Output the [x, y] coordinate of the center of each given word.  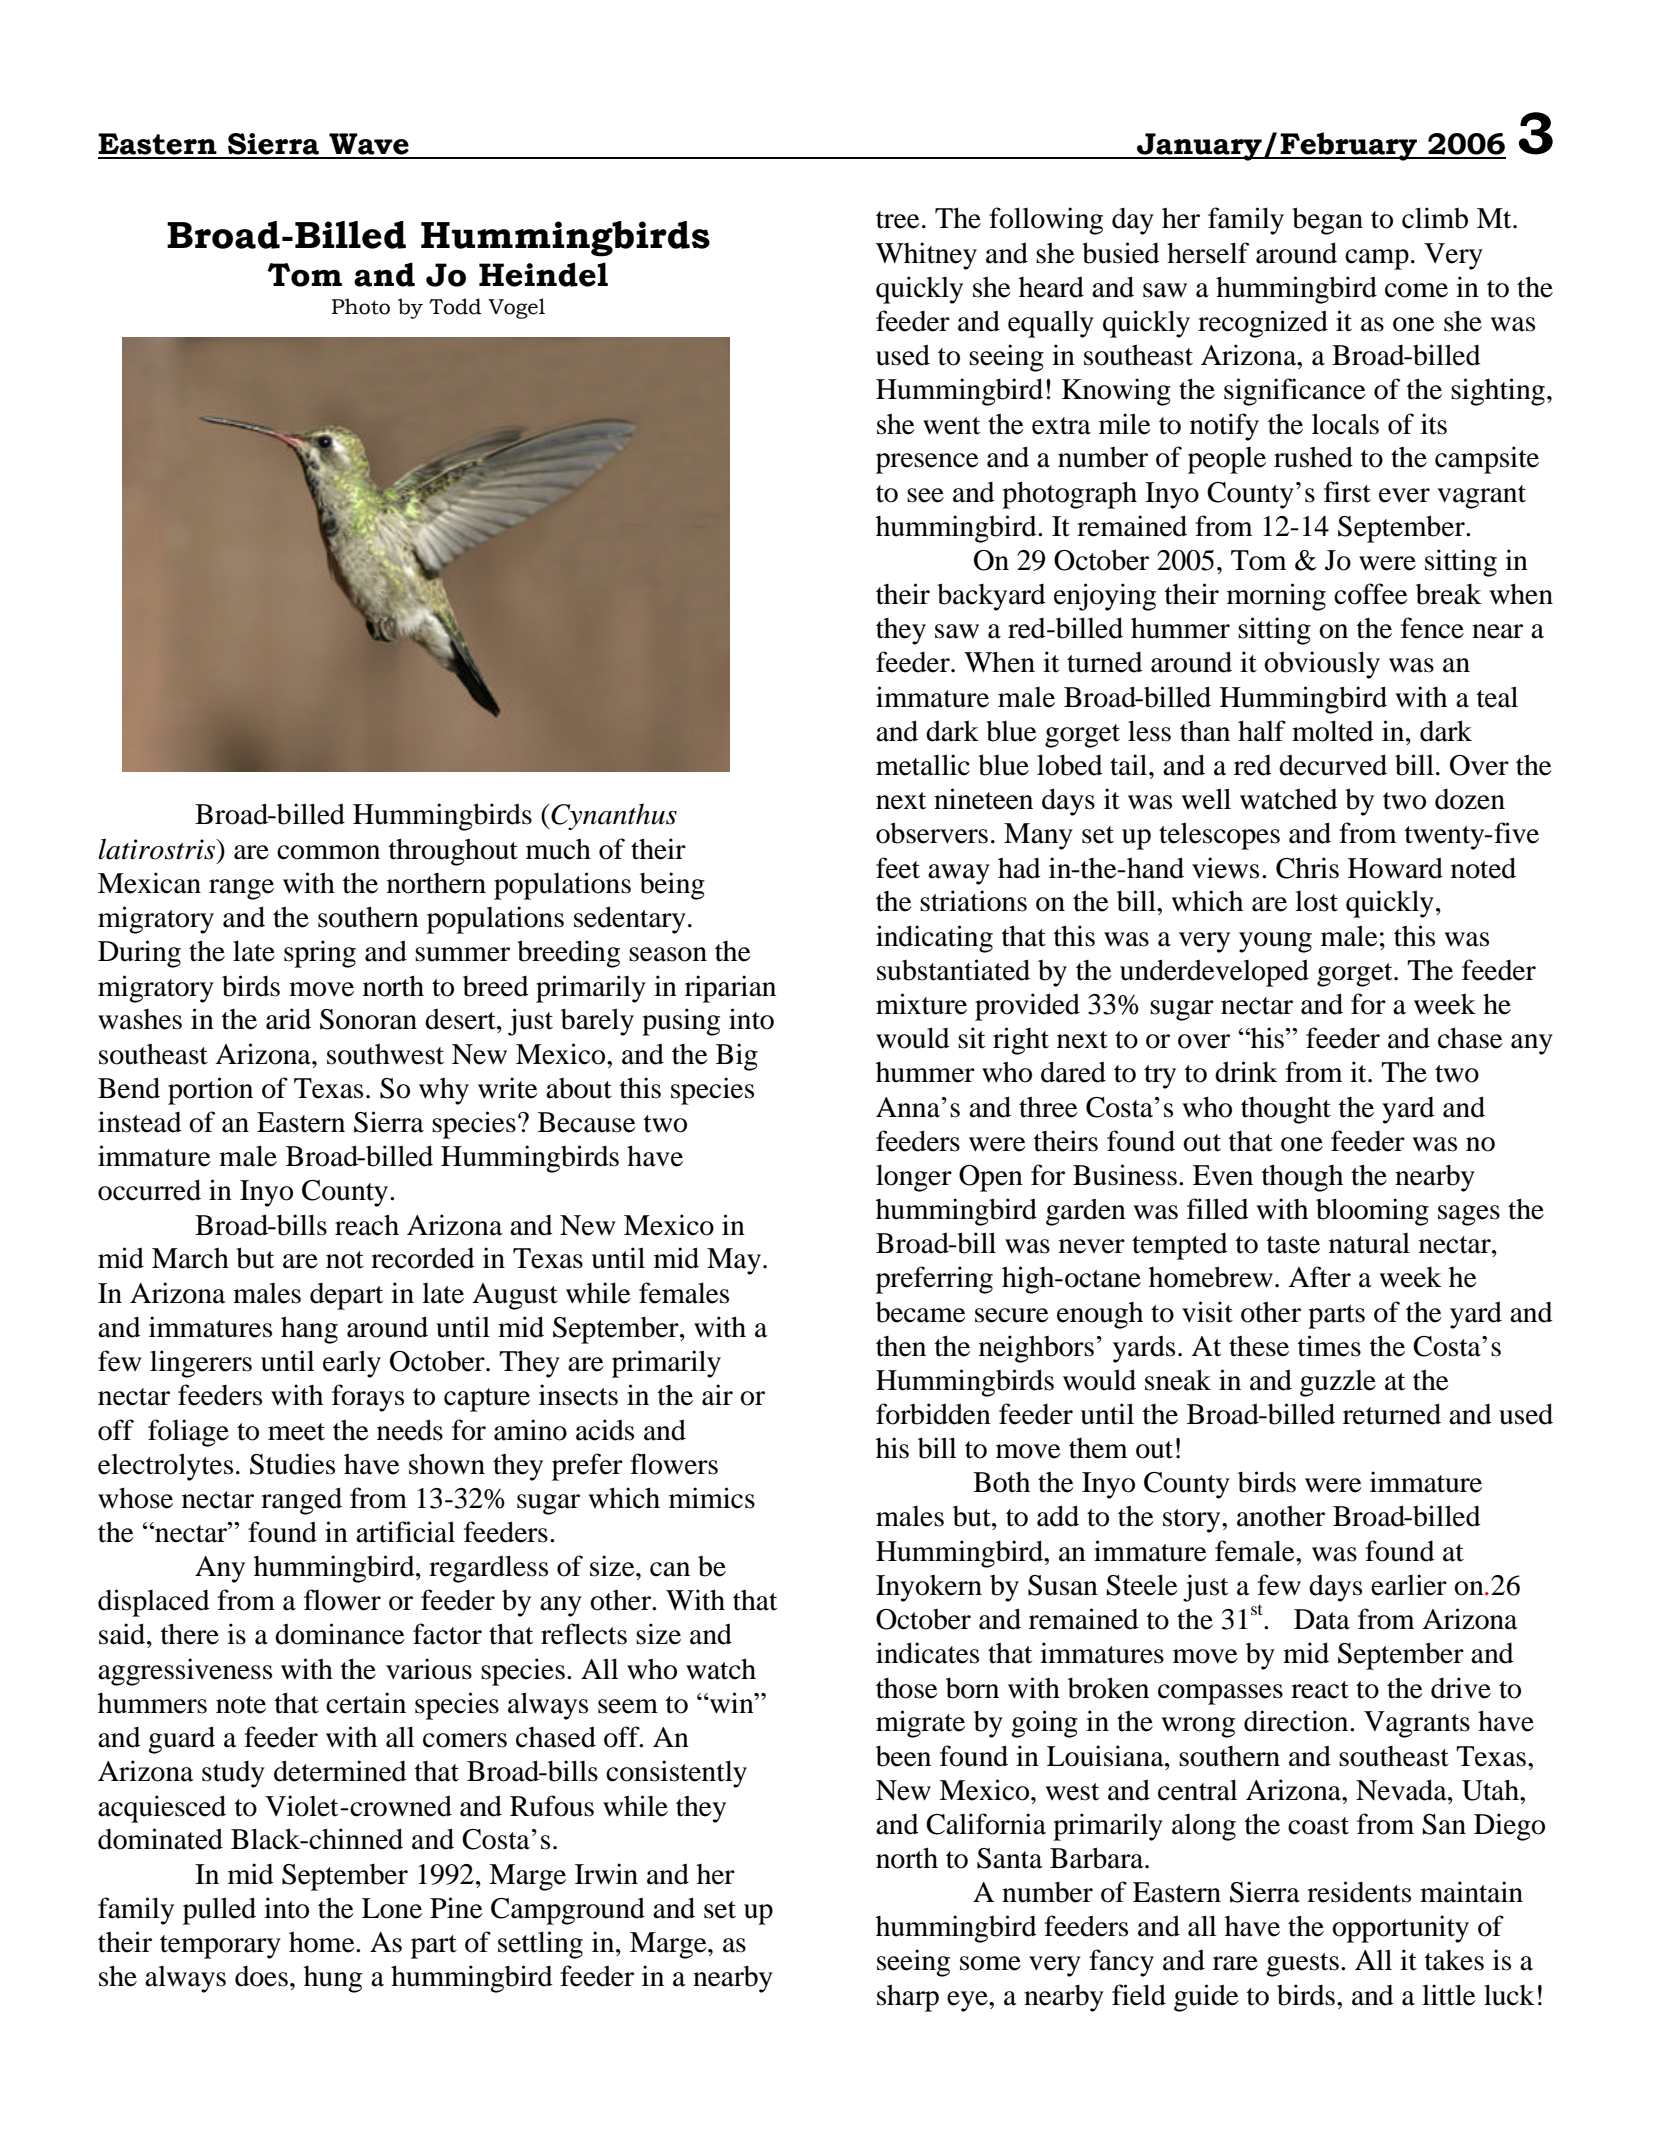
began [1327, 221]
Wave [369, 144]
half [1262, 731]
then [901, 1346]
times [1329, 1346]
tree [898, 220]
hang [309, 1330]
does [261, 1976]
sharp [908, 1998]
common [328, 852]
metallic [923, 765]
